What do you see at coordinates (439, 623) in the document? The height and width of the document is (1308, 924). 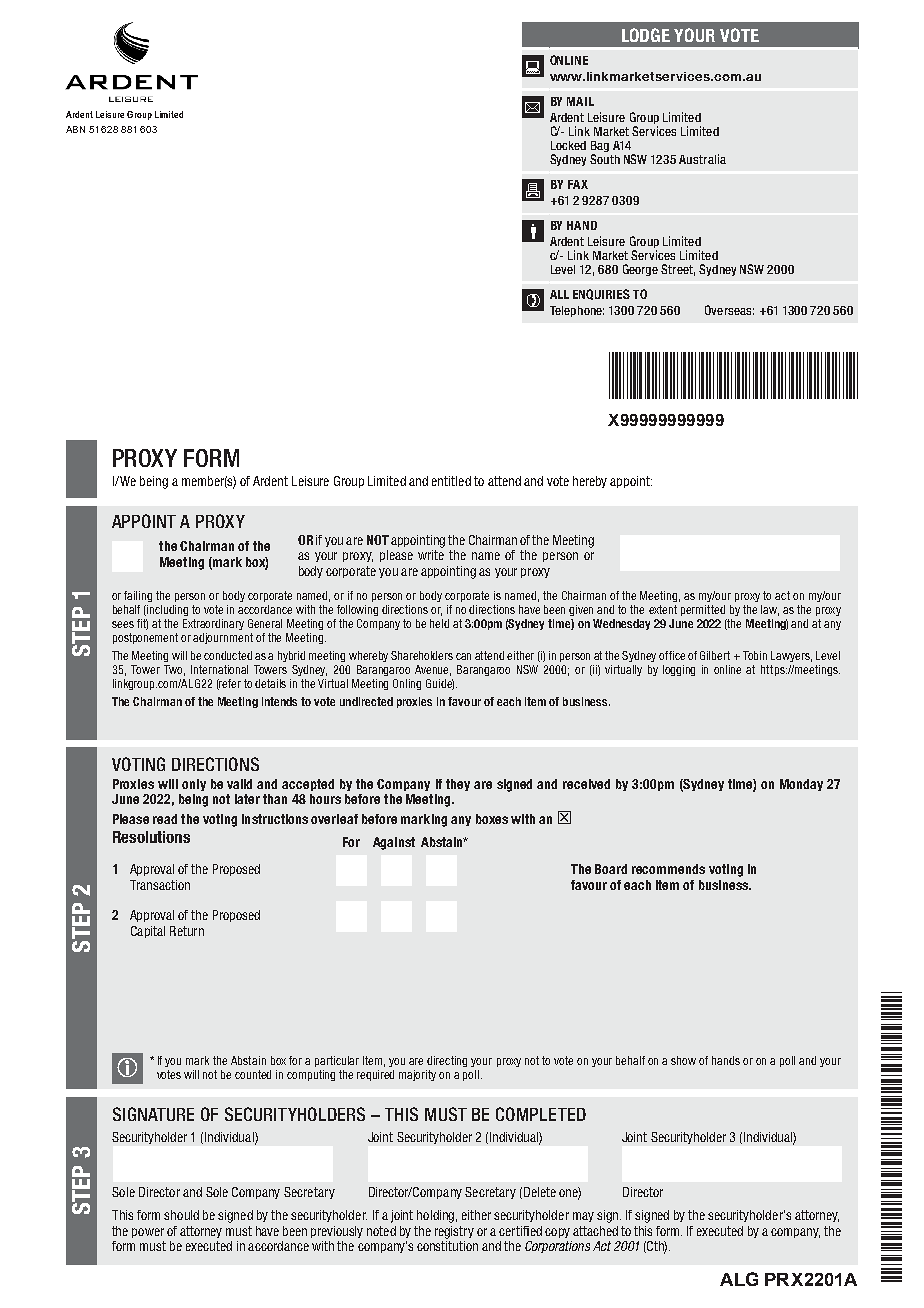 I see `held` at bounding box center [439, 623].
